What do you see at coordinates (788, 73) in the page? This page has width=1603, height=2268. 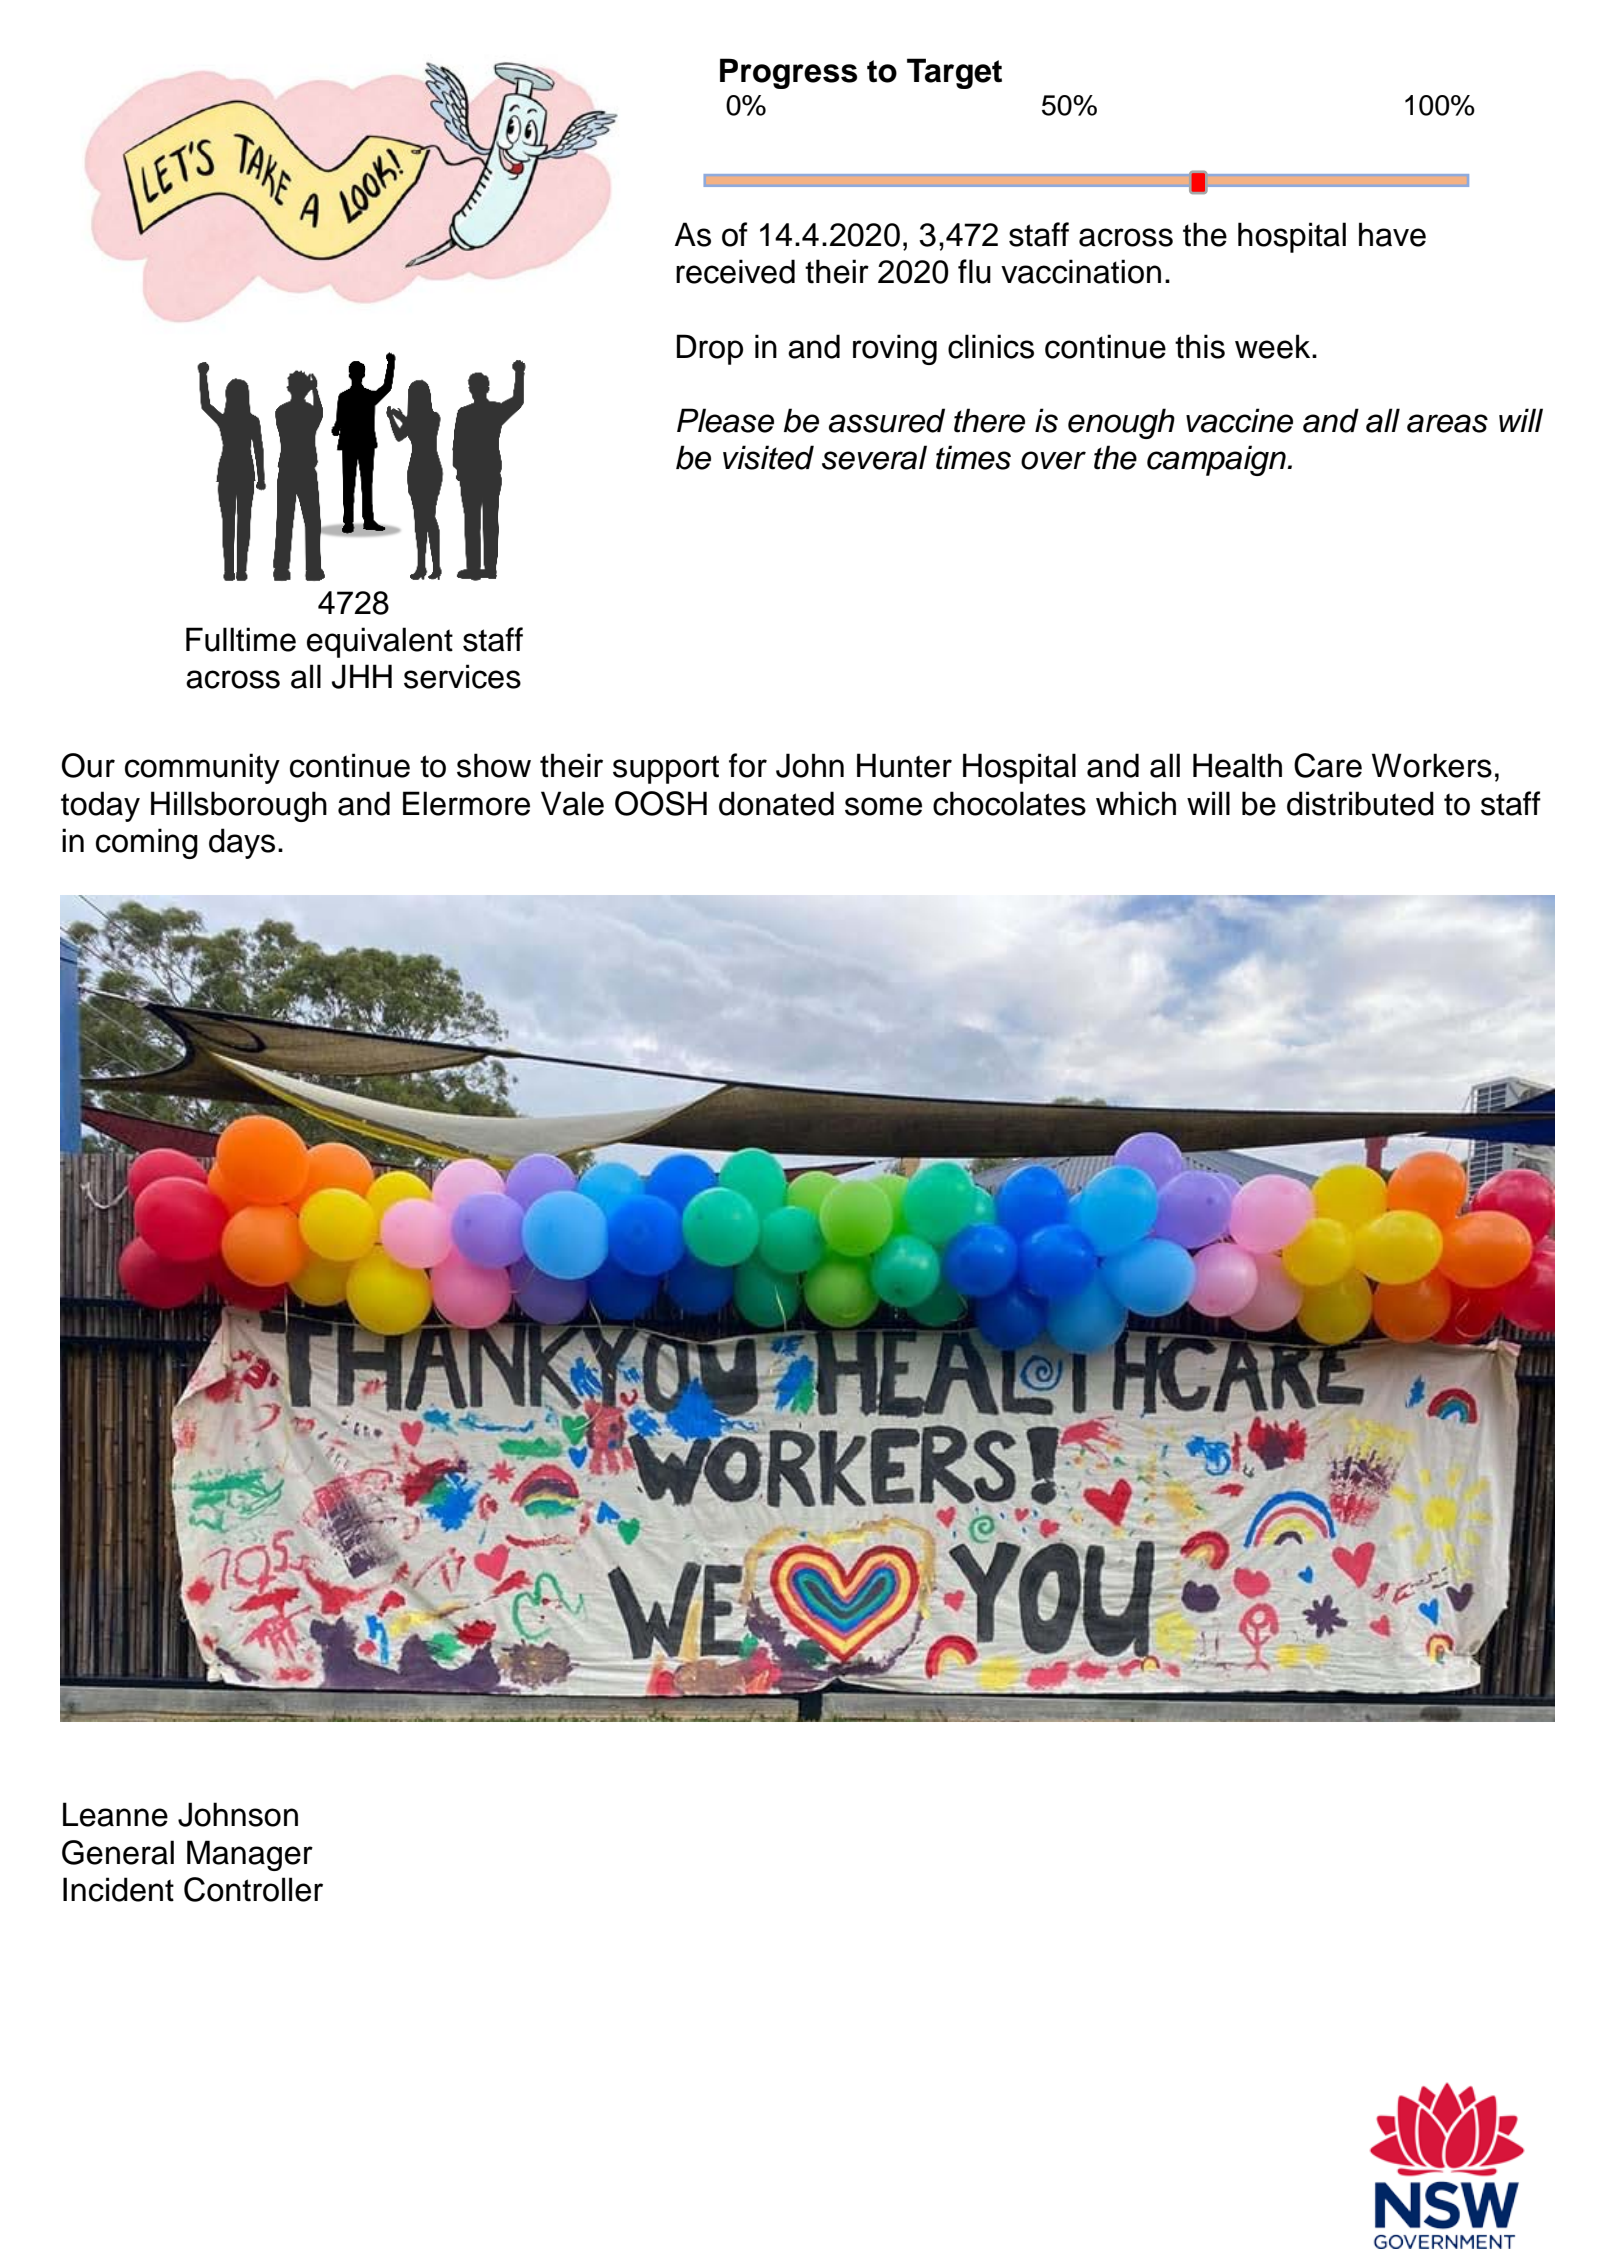 I see `Progress` at bounding box center [788, 73].
